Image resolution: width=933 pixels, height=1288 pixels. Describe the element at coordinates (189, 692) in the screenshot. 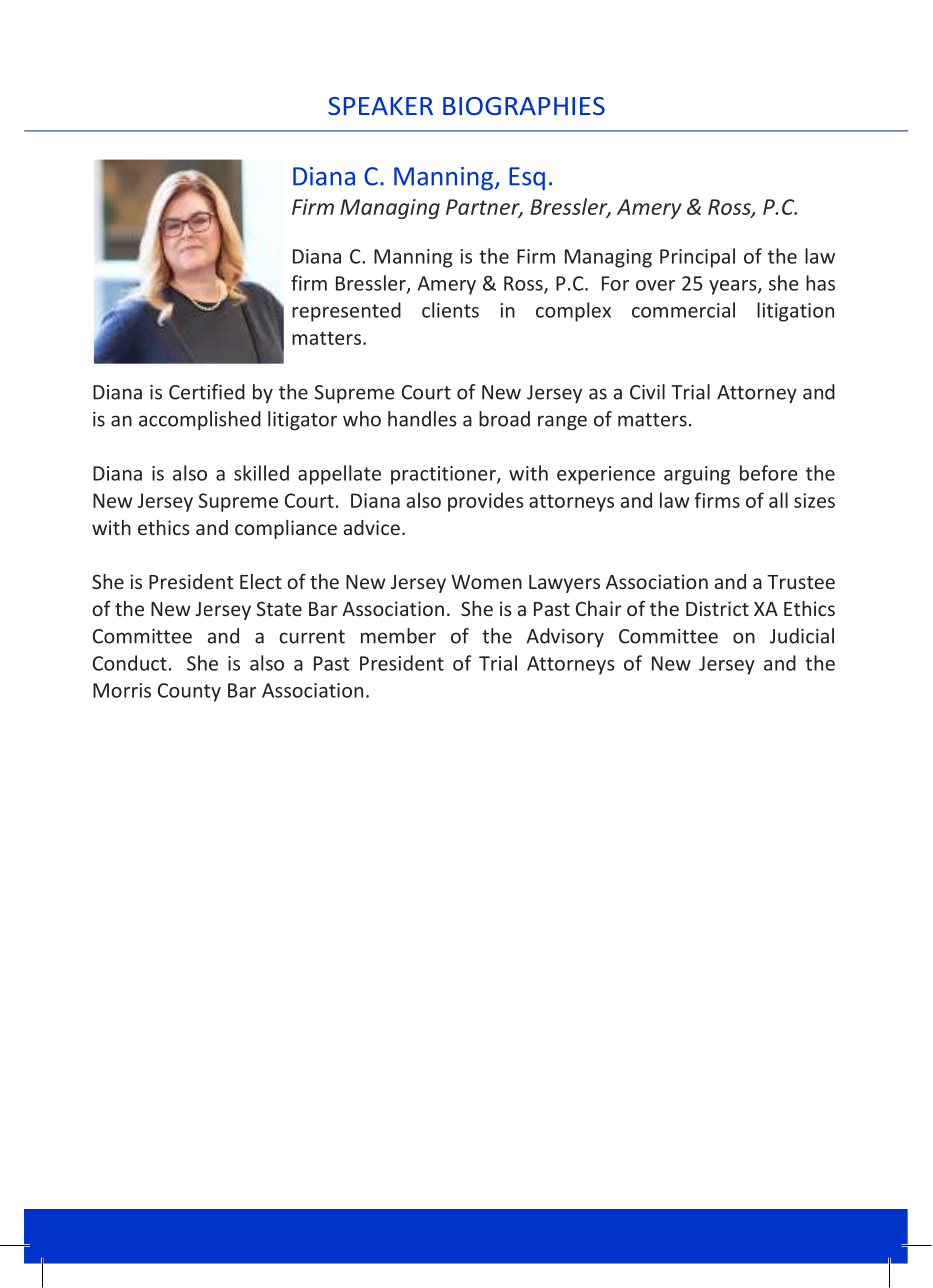

I see `County` at that location.
